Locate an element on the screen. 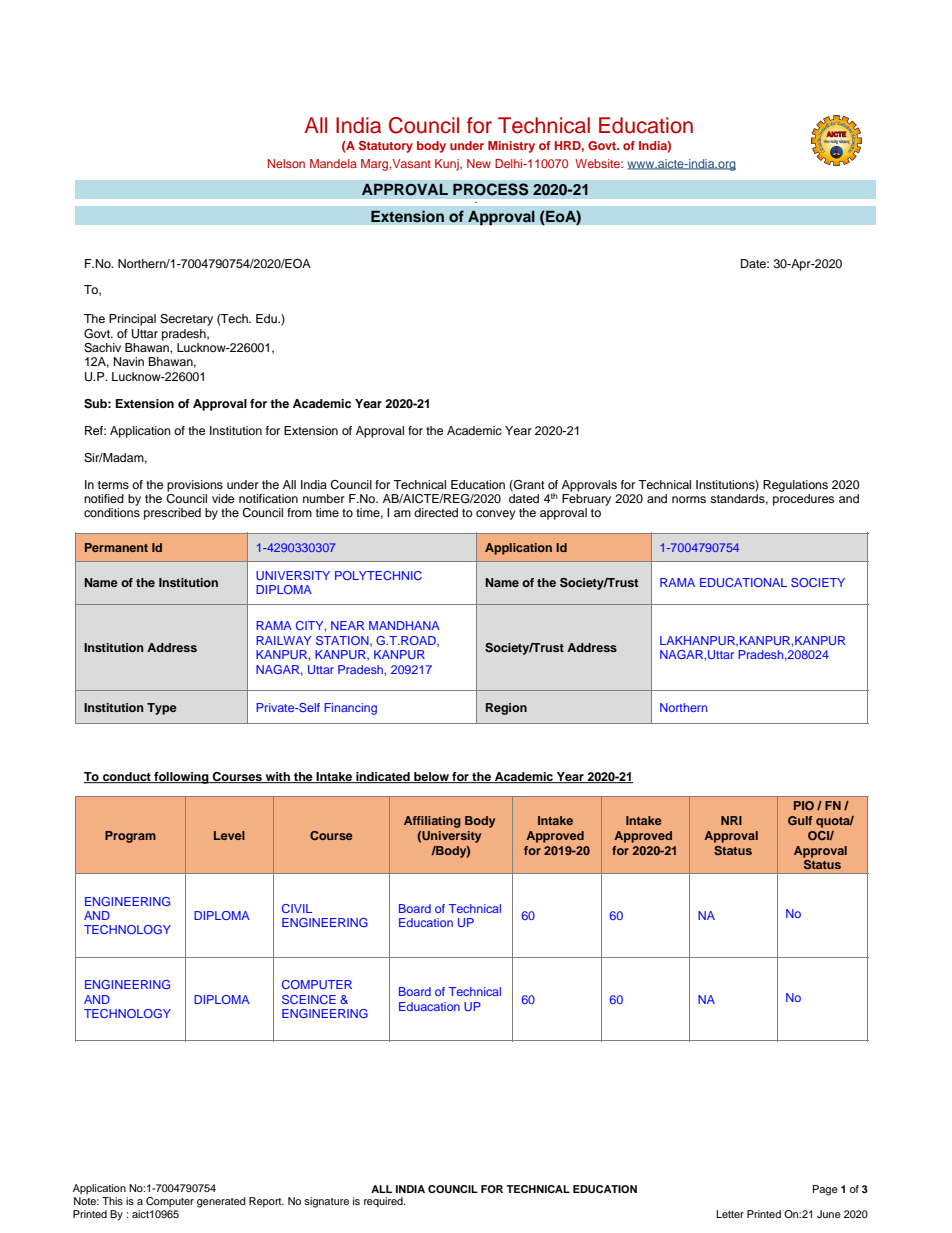 The height and width of the screenshot is (1233, 952). New is located at coordinates (479, 163).
